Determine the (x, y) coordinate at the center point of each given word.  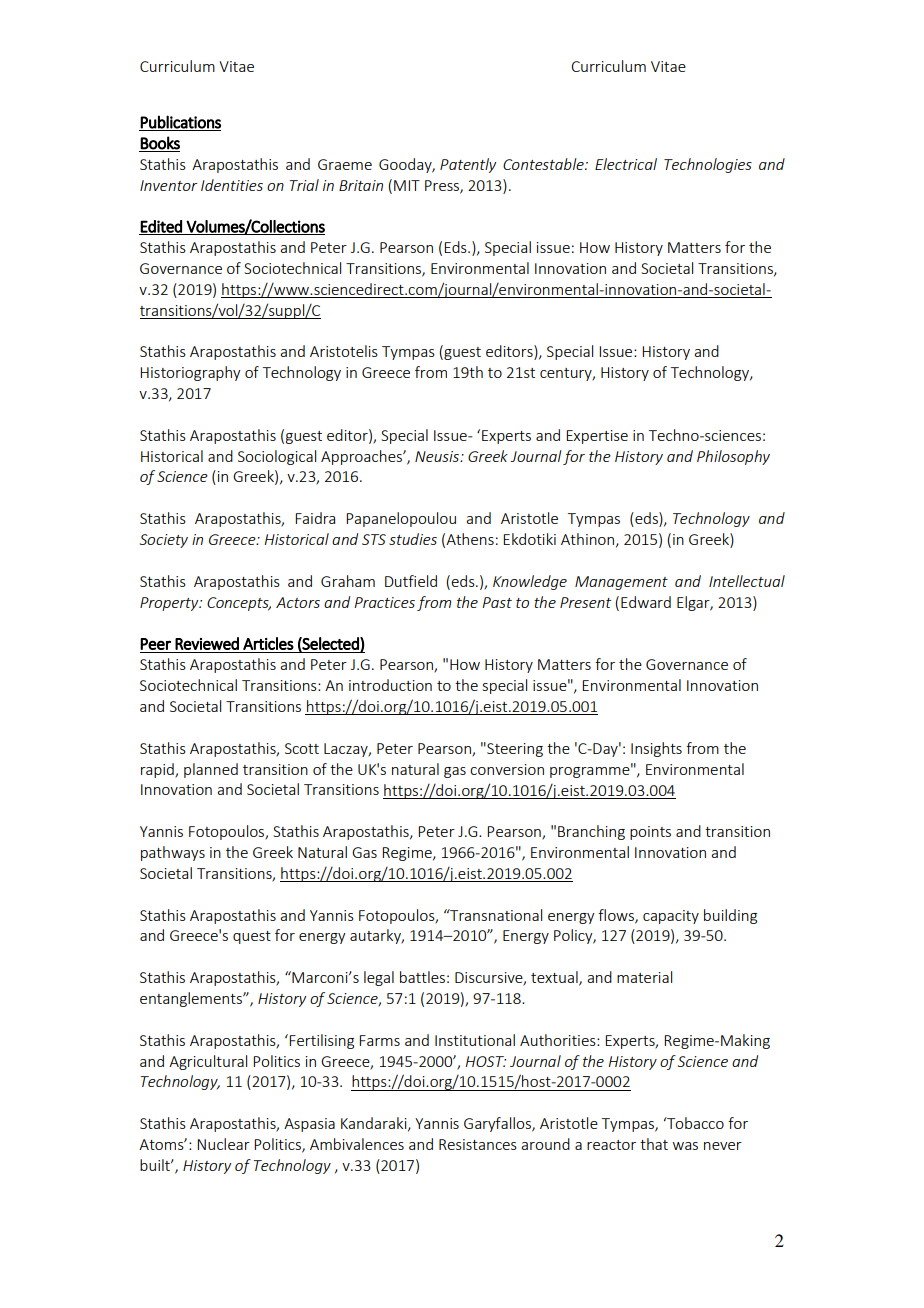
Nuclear (223, 1144)
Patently (468, 165)
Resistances (478, 1144)
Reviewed (207, 643)
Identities (232, 185)
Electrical (626, 164)
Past (497, 602)
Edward (646, 602)
